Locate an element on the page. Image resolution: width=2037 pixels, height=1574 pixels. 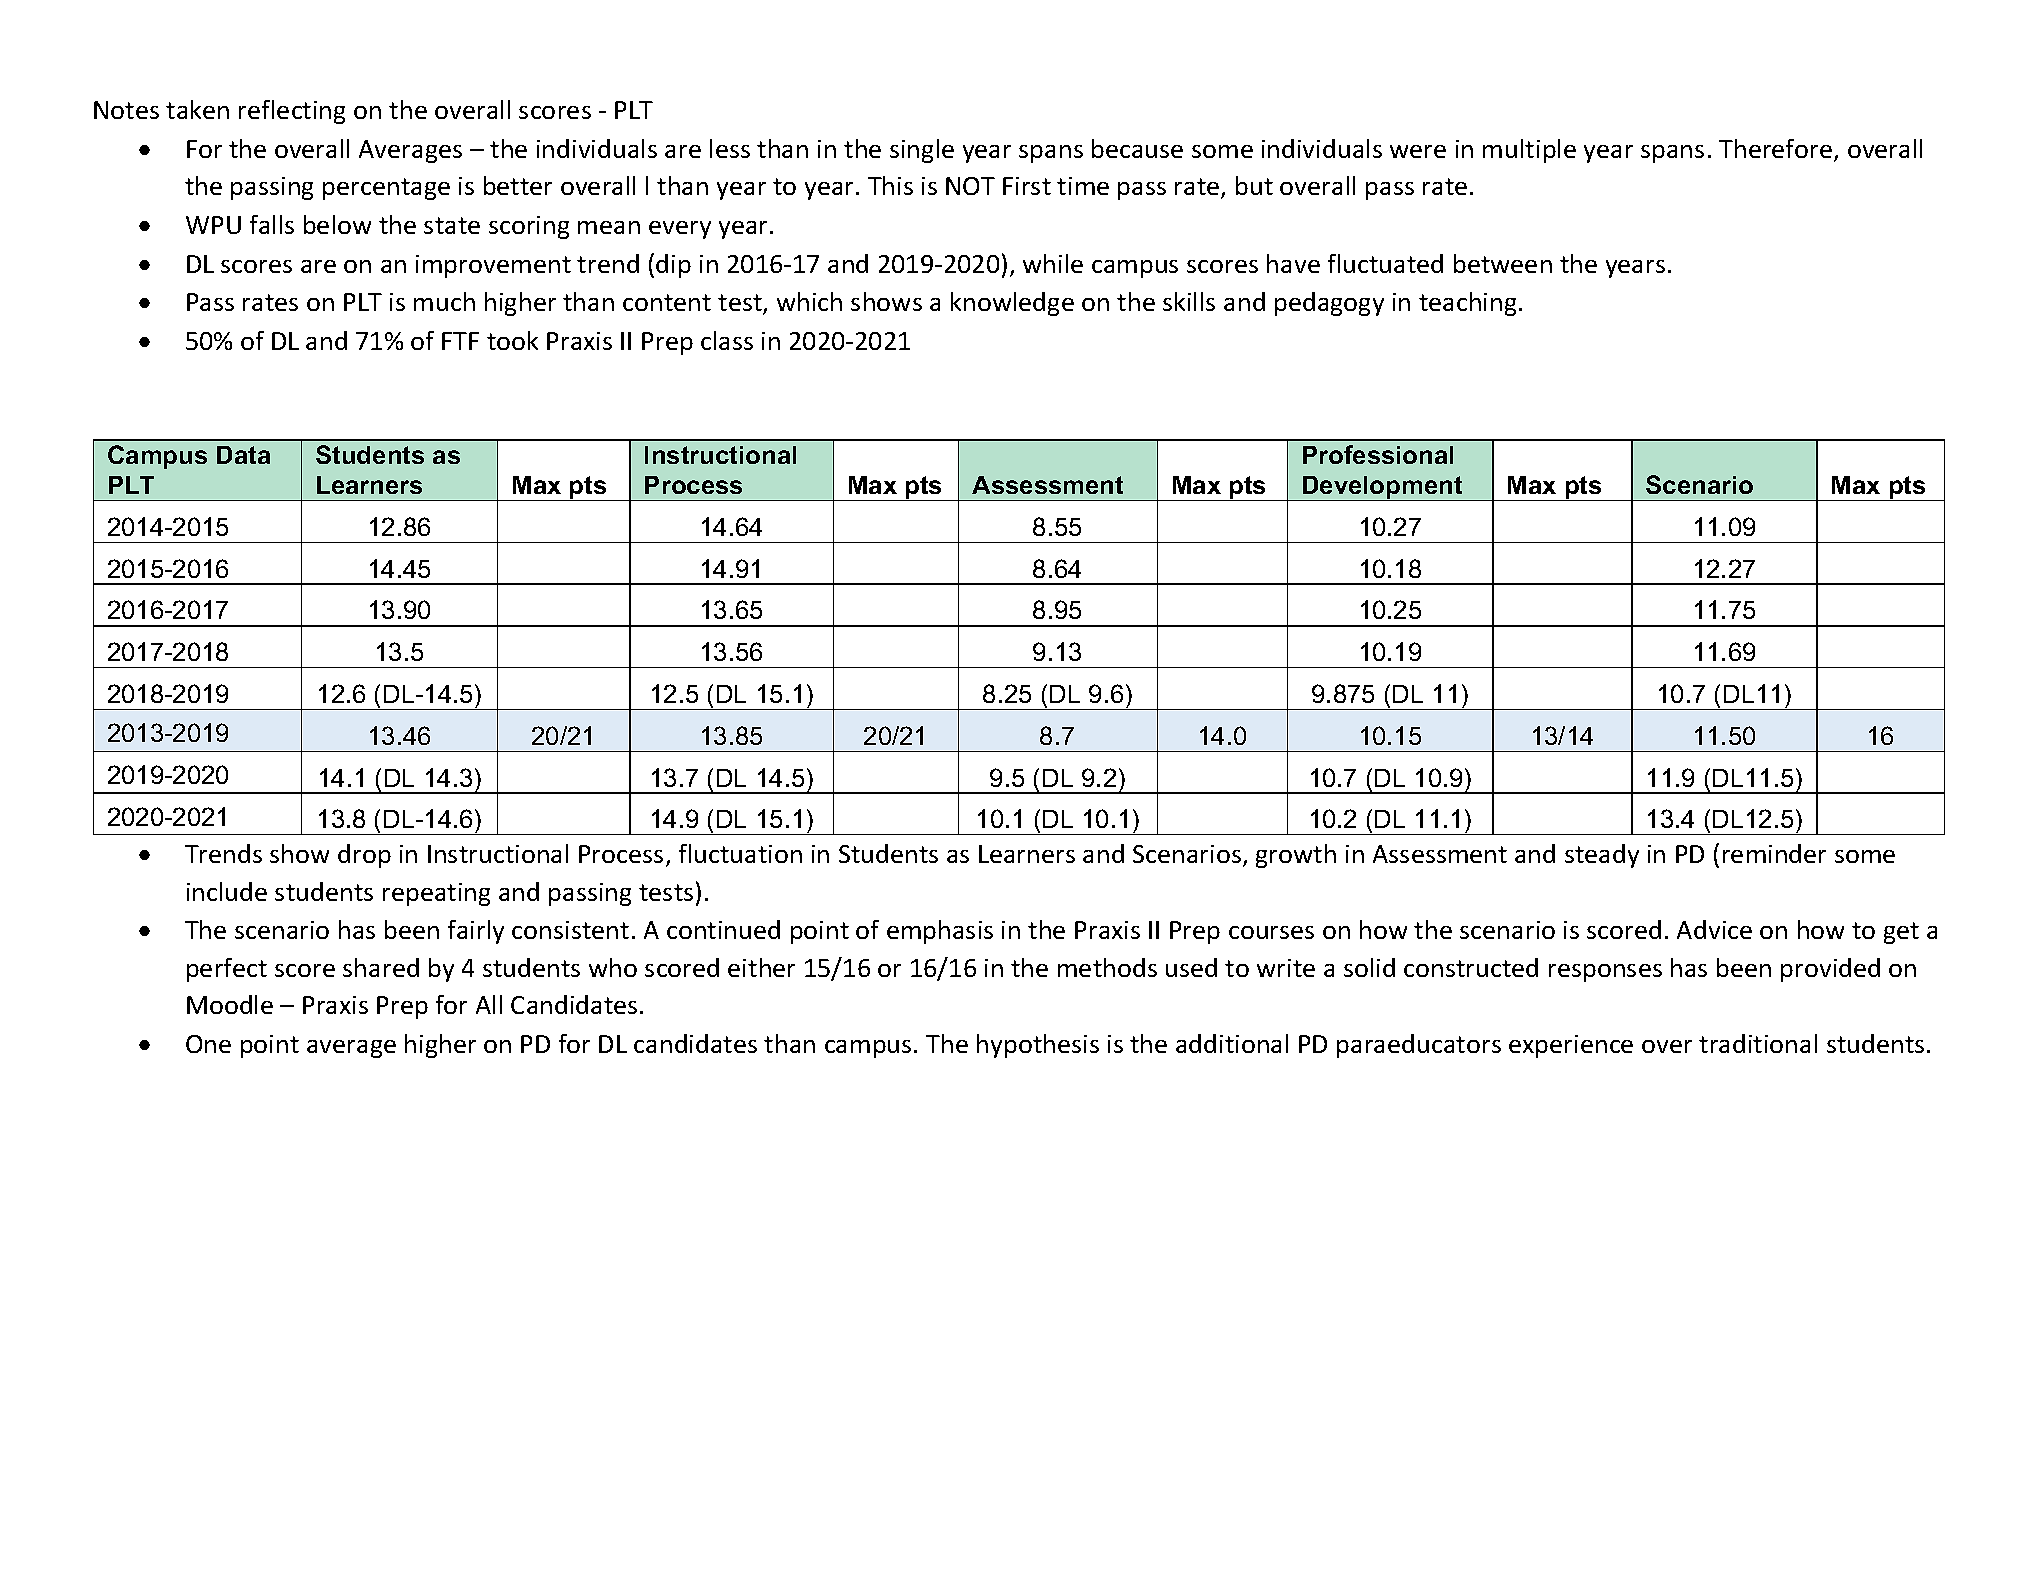
Data is located at coordinates (243, 455).
